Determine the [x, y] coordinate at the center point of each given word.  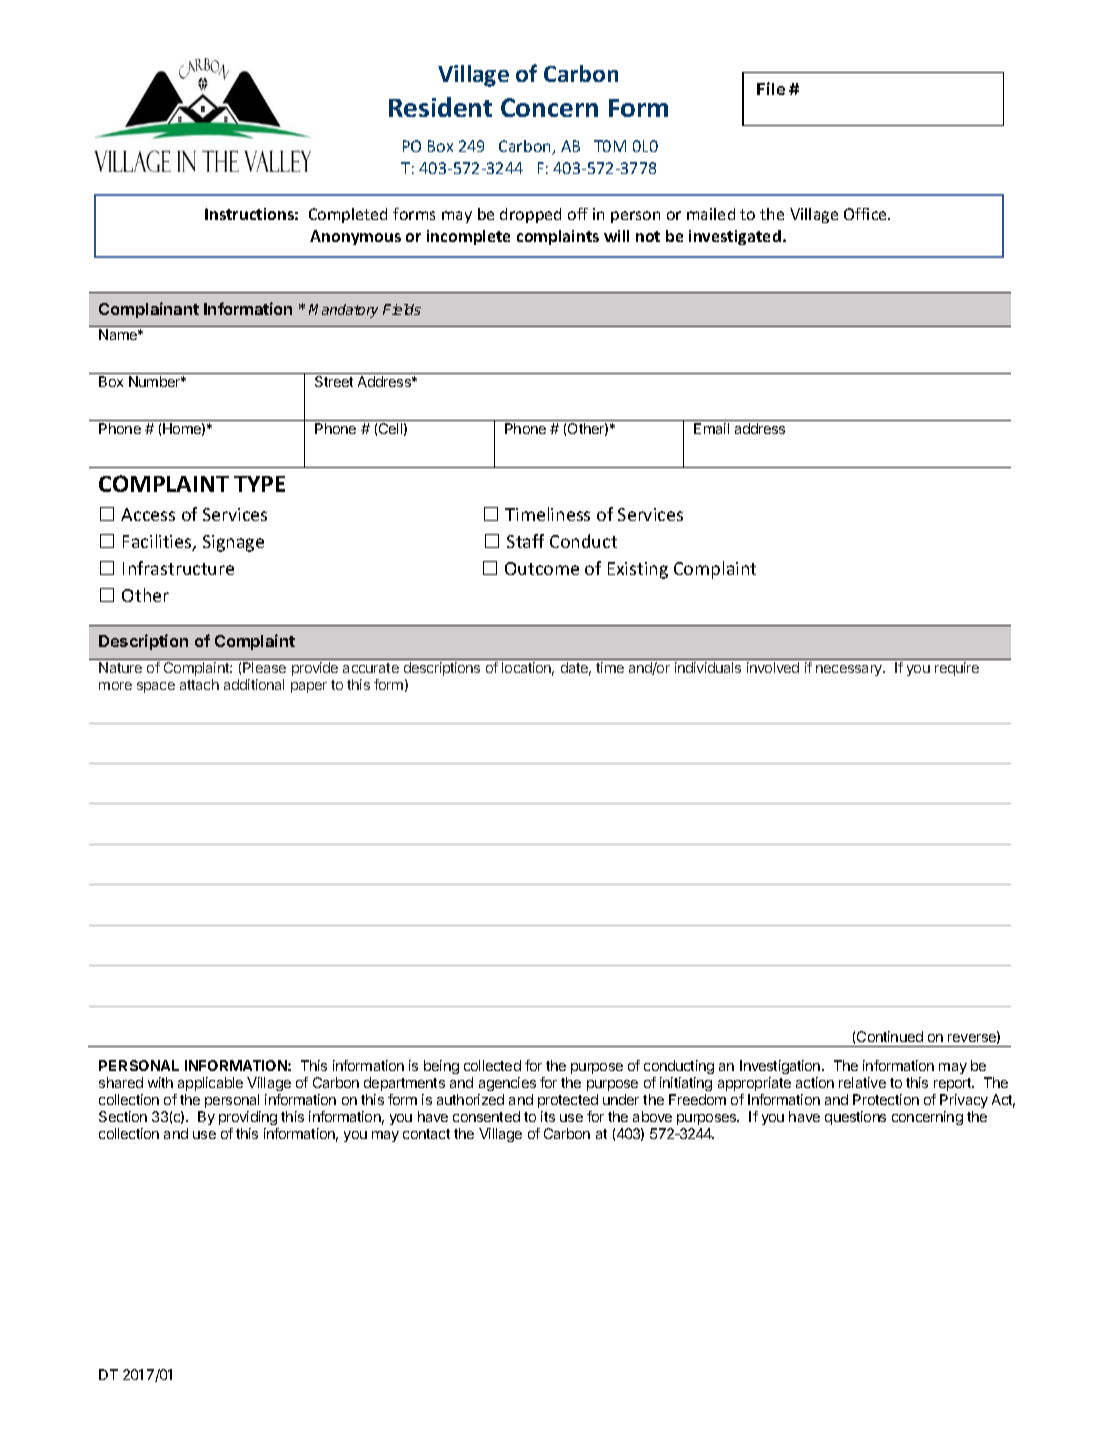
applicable [210, 1084]
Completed [348, 215]
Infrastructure [178, 568]
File [771, 88]
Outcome [542, 568]
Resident [440, 107]
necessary [850, 670]
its [548, 1116]
